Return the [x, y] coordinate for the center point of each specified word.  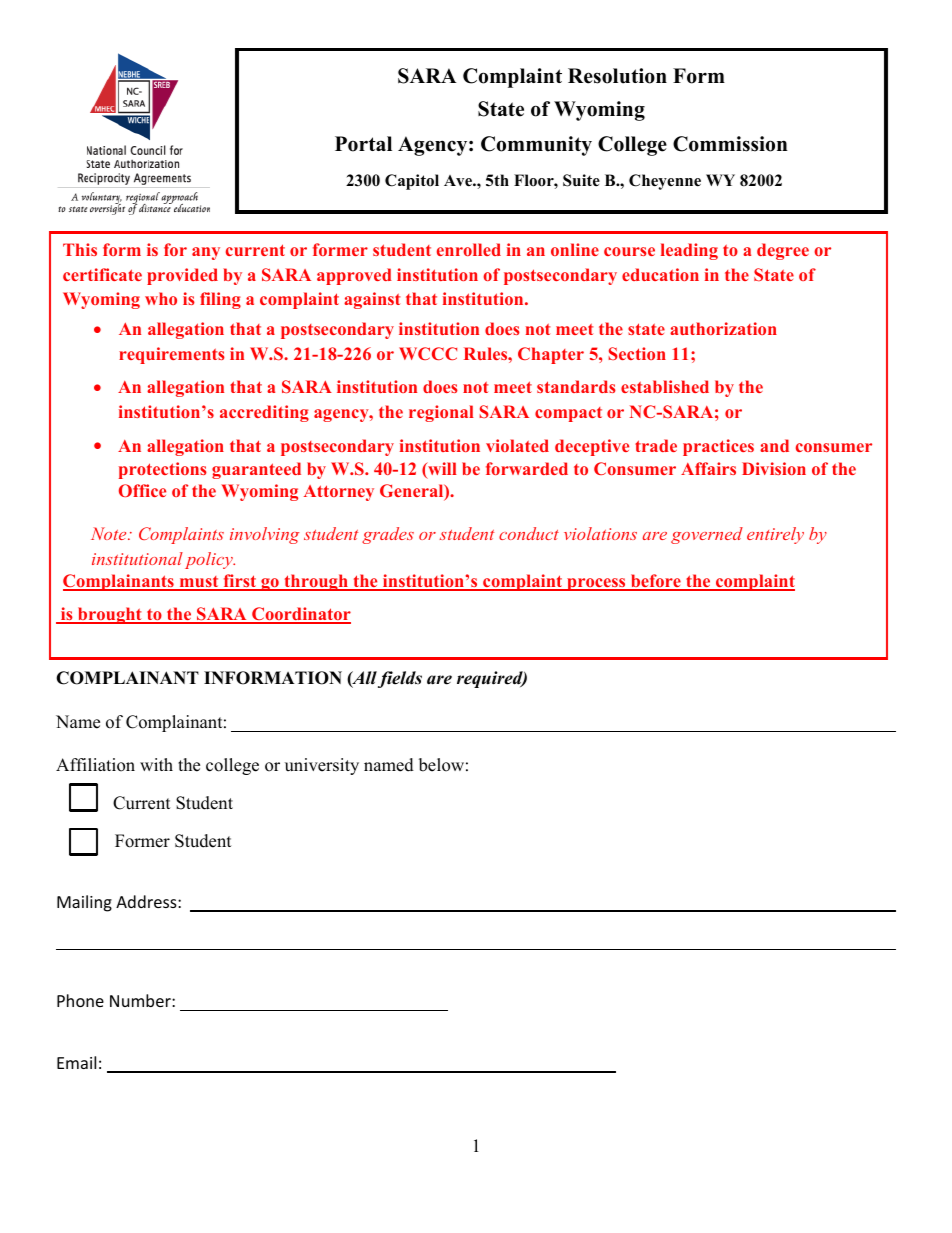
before [655, 582]
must [199, 583]
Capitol [412, 182]
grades [388, 535]
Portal [363, 144]
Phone [80, 1000]
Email [76, 1062]
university [322, 766]
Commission [730, 144]
